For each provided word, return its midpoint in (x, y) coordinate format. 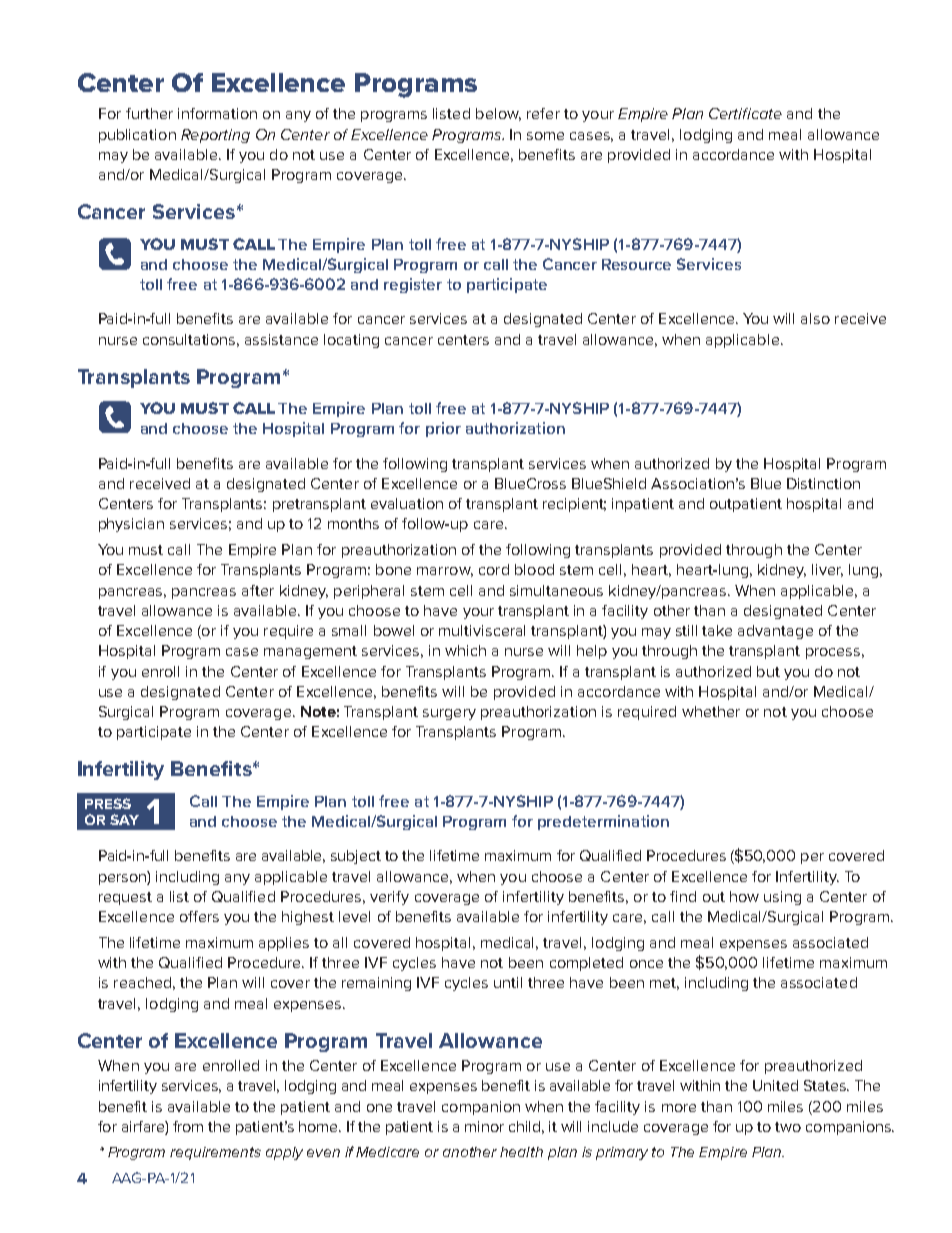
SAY (124, 819)
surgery (449, 714)
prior (443, 429)
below (498, 114)
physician (131, 525)
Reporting (215, 136)
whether (711, 711)
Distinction (823, 483)
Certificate (745, 113)
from (188, 1126)
